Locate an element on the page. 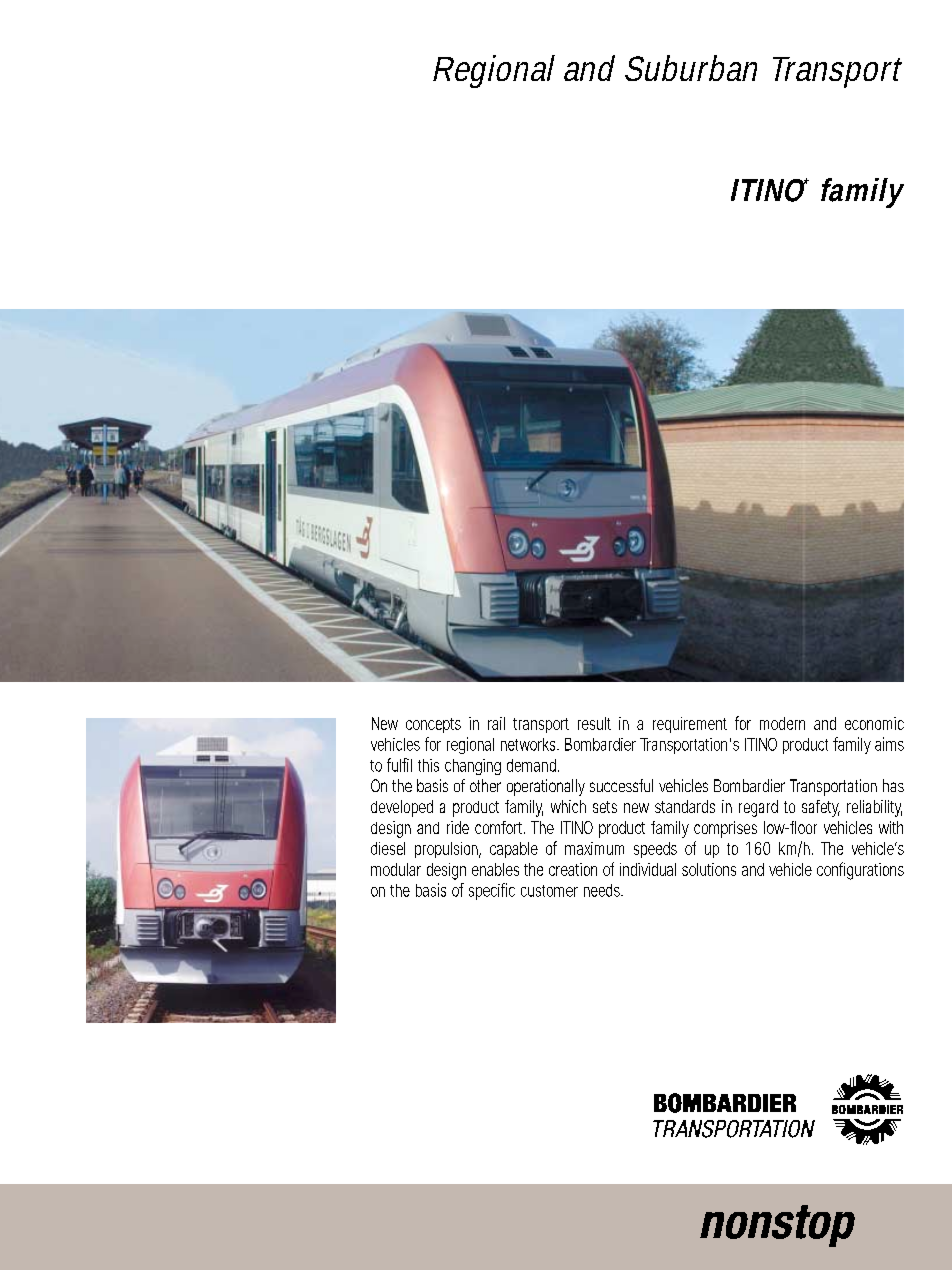 Image resolution: width=952 pixels, height=1270 pixels. developed is located at coordinates (402, 808).
